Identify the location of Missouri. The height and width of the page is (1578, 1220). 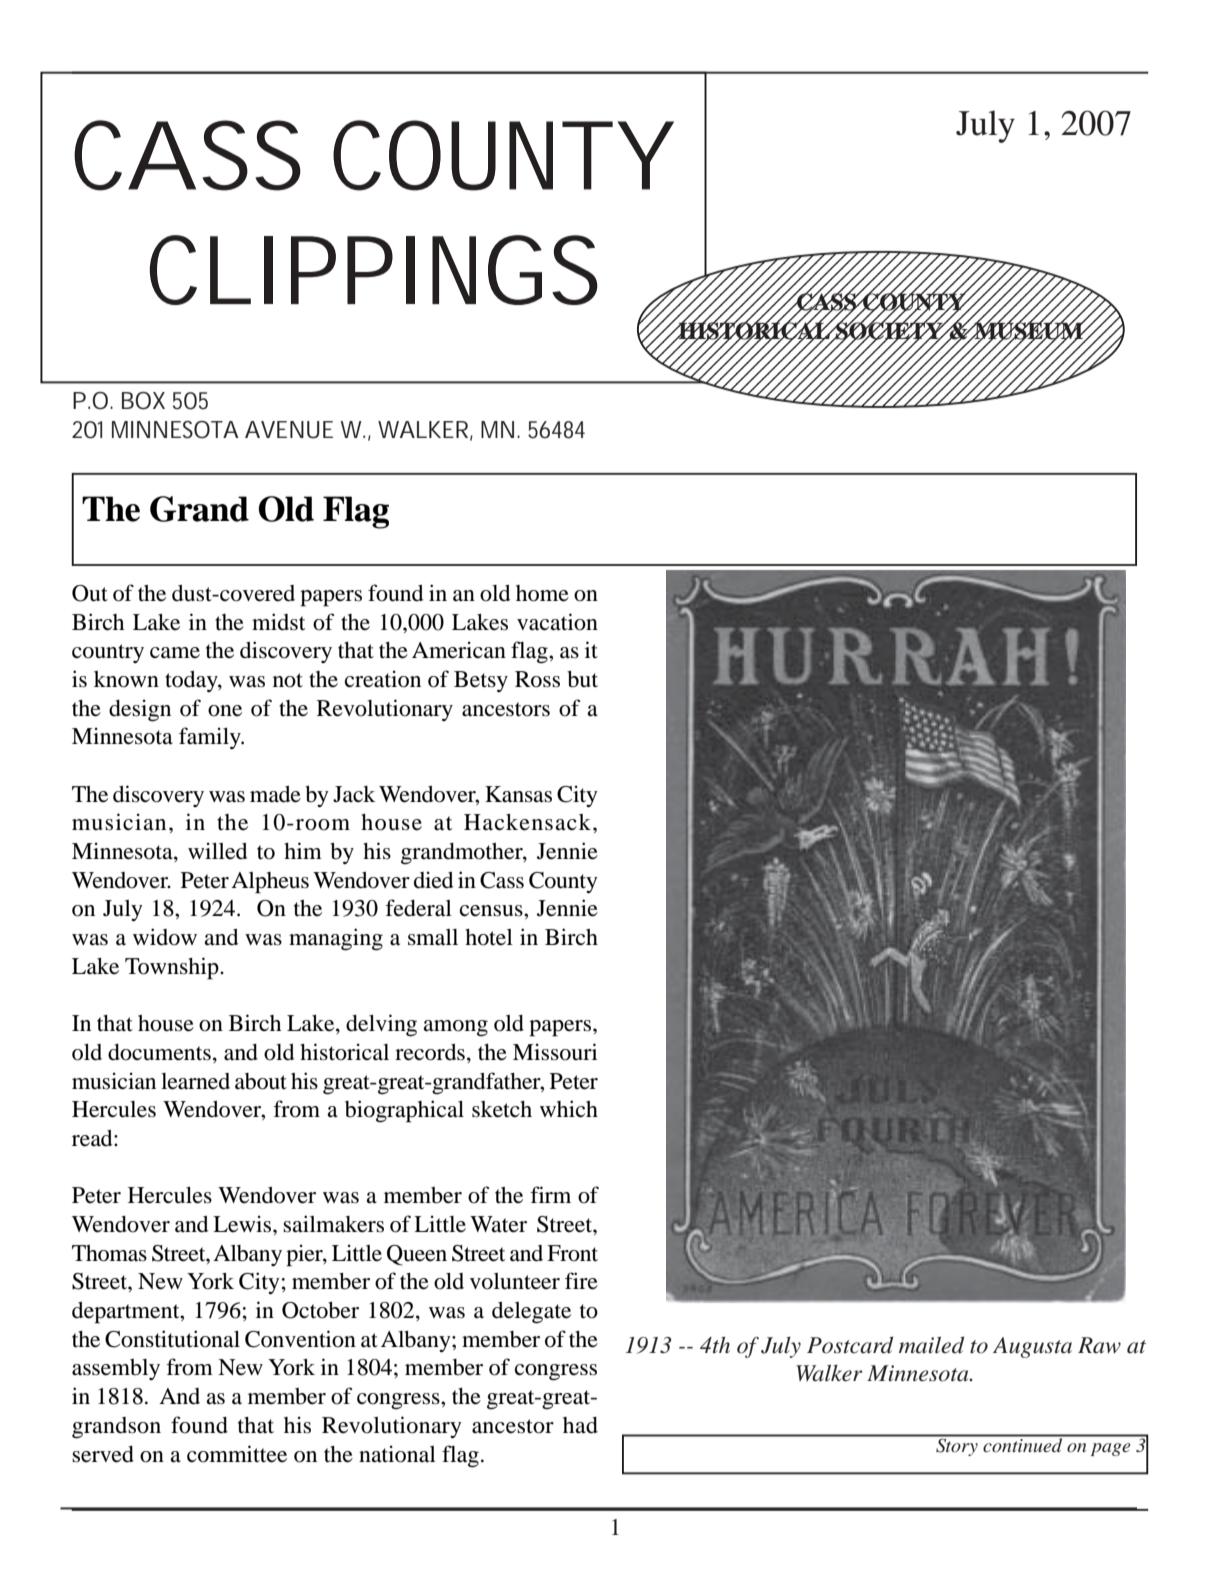
(555, 1052).
